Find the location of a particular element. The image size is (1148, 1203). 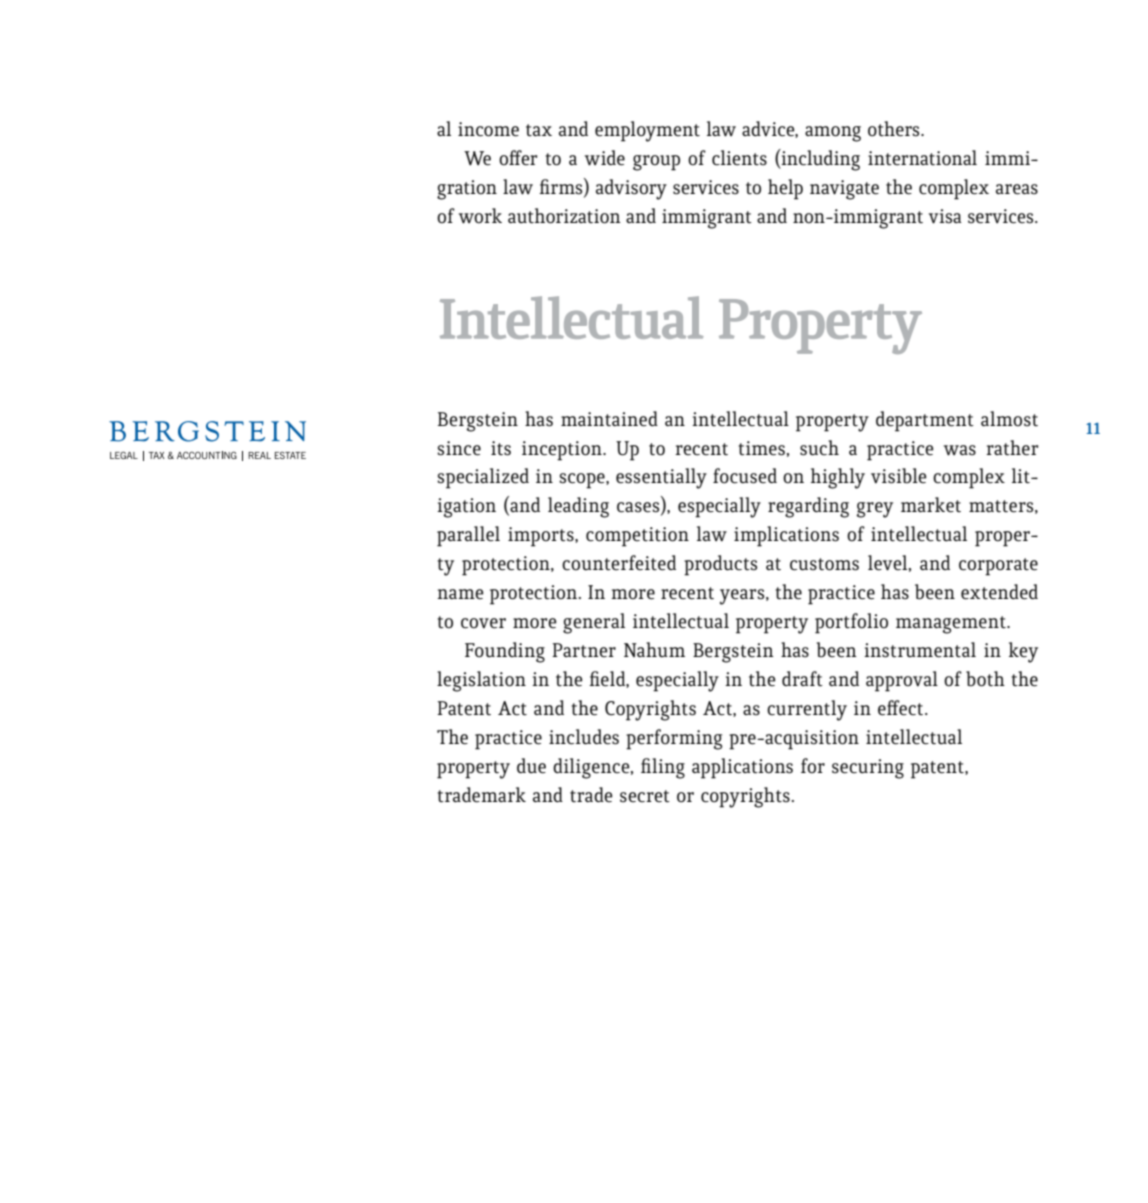

due is located at coordinates (531, 766).
